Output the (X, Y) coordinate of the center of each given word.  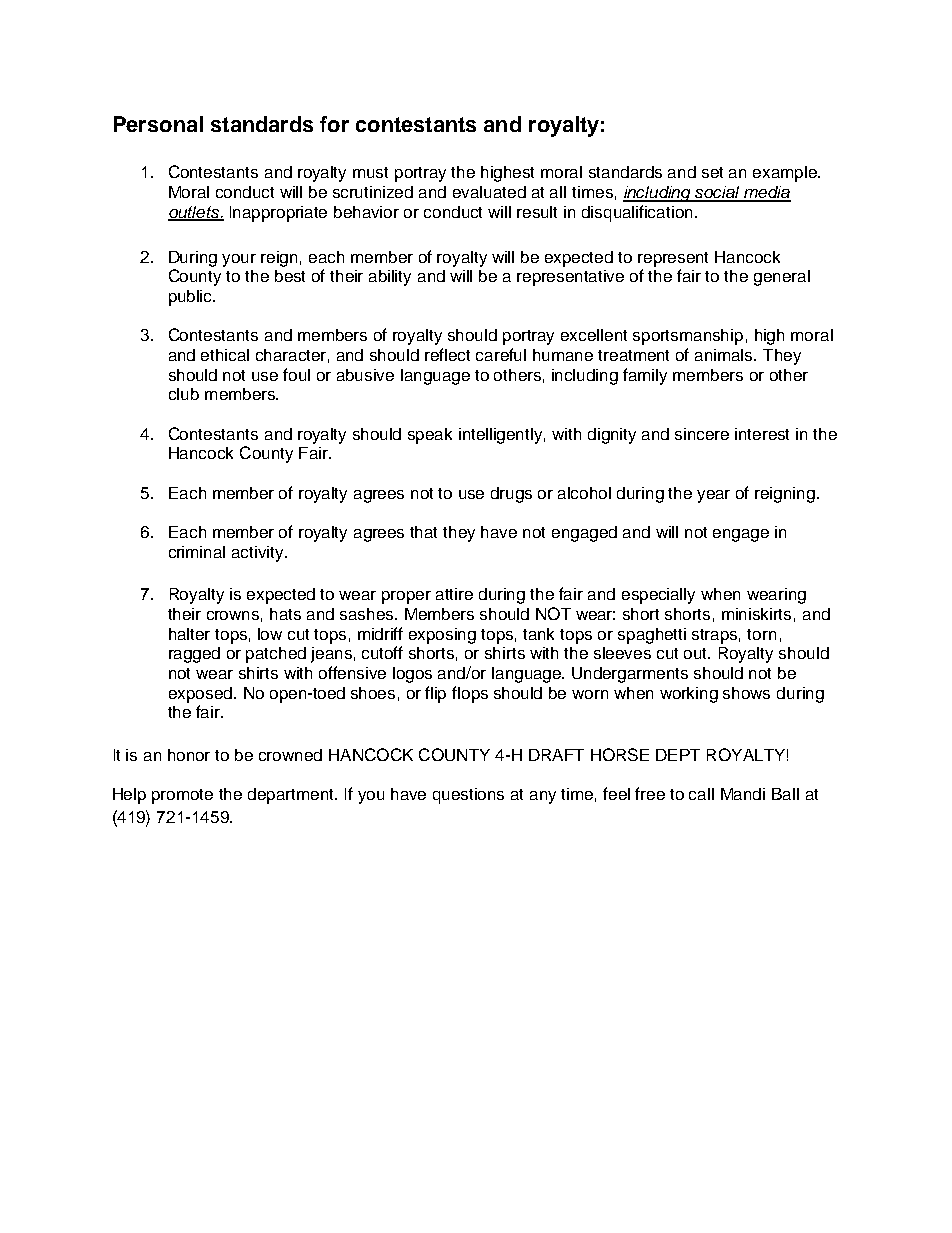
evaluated (489, 192)
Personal (158, 124)
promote (182, 796)
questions (468, 796)
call (701, 794)
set (712, 172)
